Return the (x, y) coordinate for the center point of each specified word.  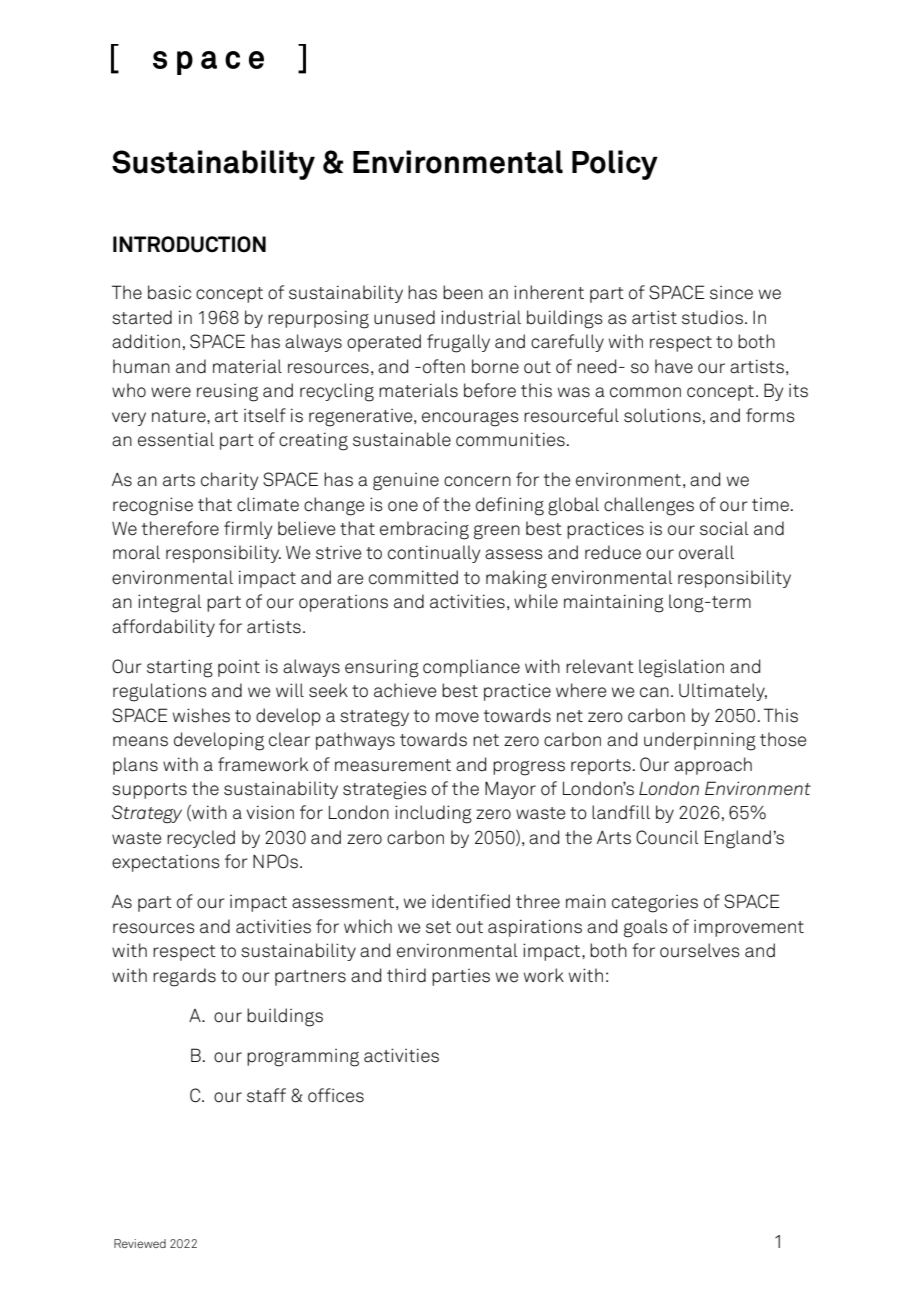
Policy (615, 165)
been (463, 292)
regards (184, 977)
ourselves (700, 950)
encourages (470, 419)
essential (176, 439)
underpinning (700, 741)
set (438, 927)
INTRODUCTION (189, 244)
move (457, 717)
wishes (201, 715)
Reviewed (140, 1243)
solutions (662, 415)
